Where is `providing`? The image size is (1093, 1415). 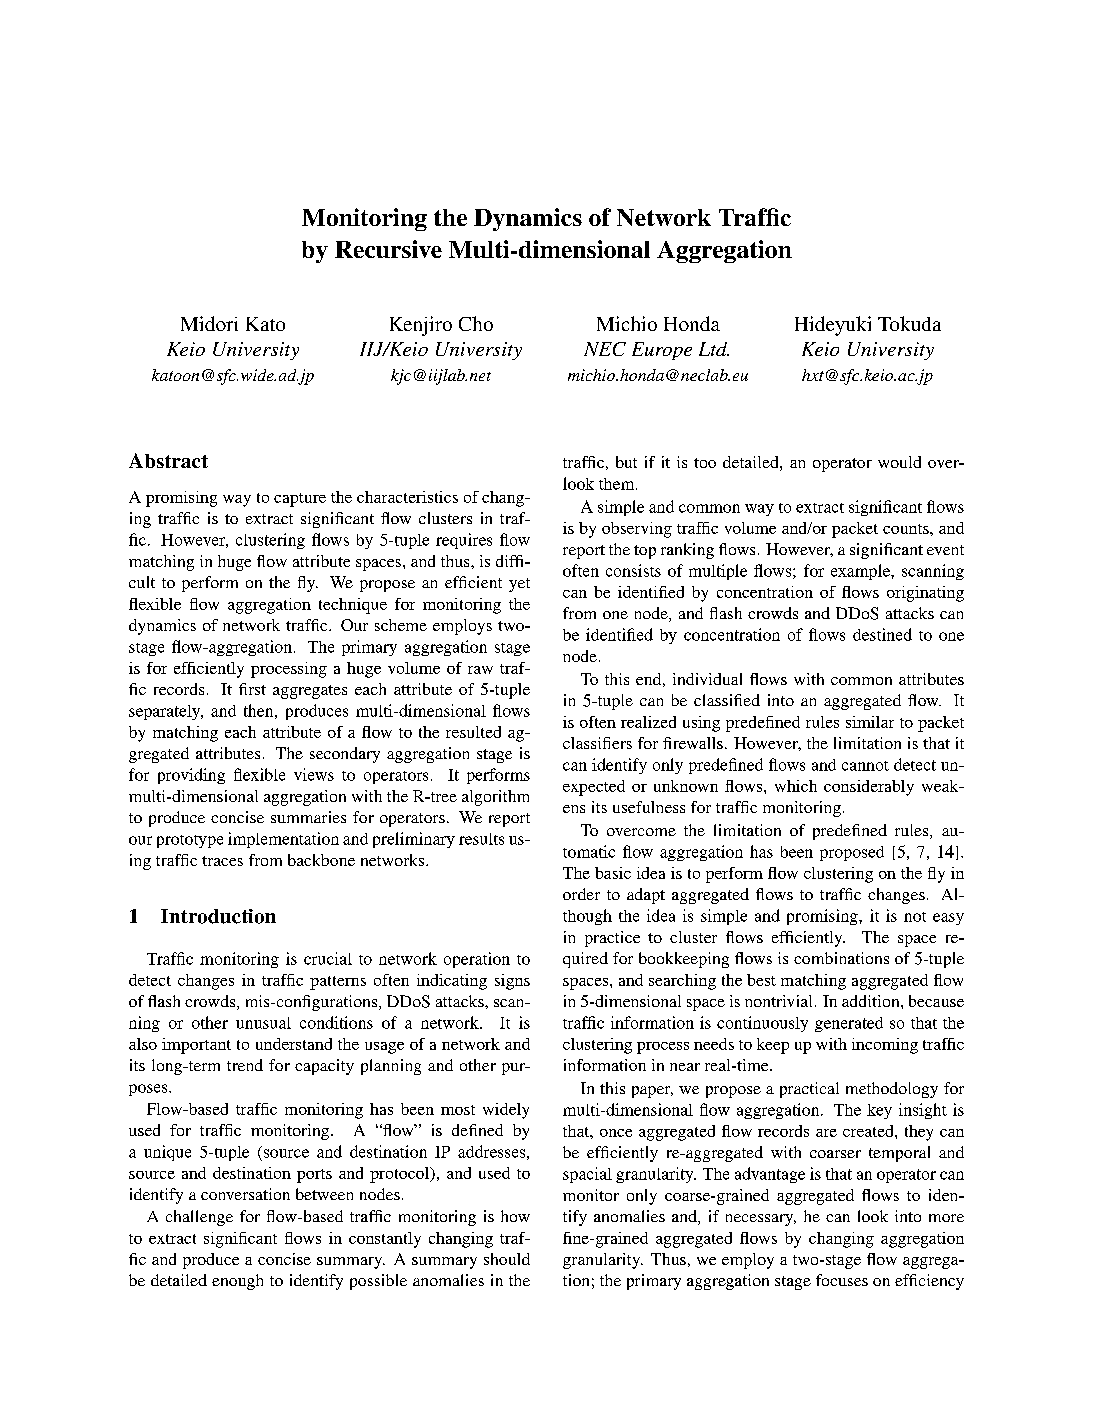
providing is located at coordinates (191, 776).
